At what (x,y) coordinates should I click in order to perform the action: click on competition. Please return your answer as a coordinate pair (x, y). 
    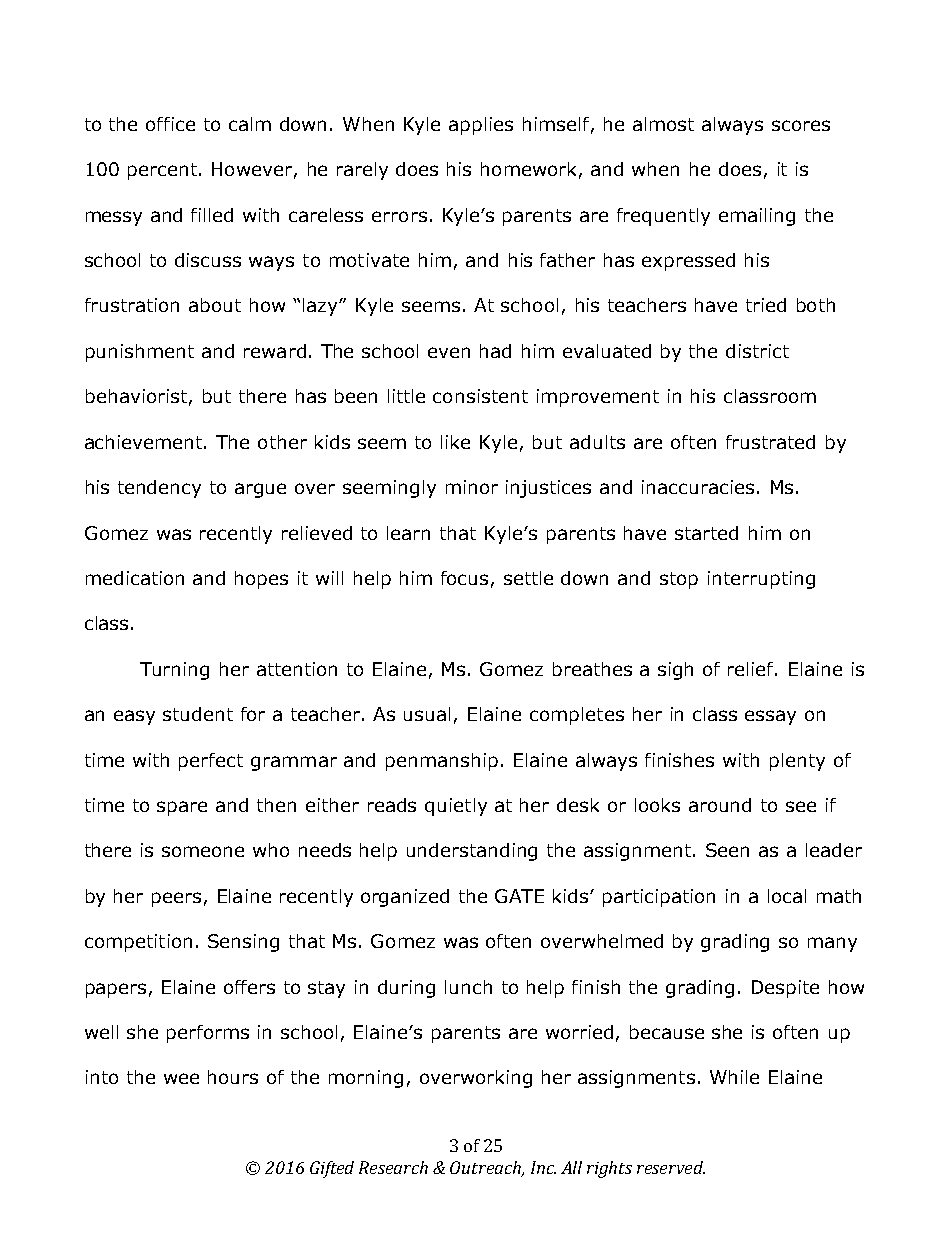
    Looking at the image, I should click on (138, 943).
